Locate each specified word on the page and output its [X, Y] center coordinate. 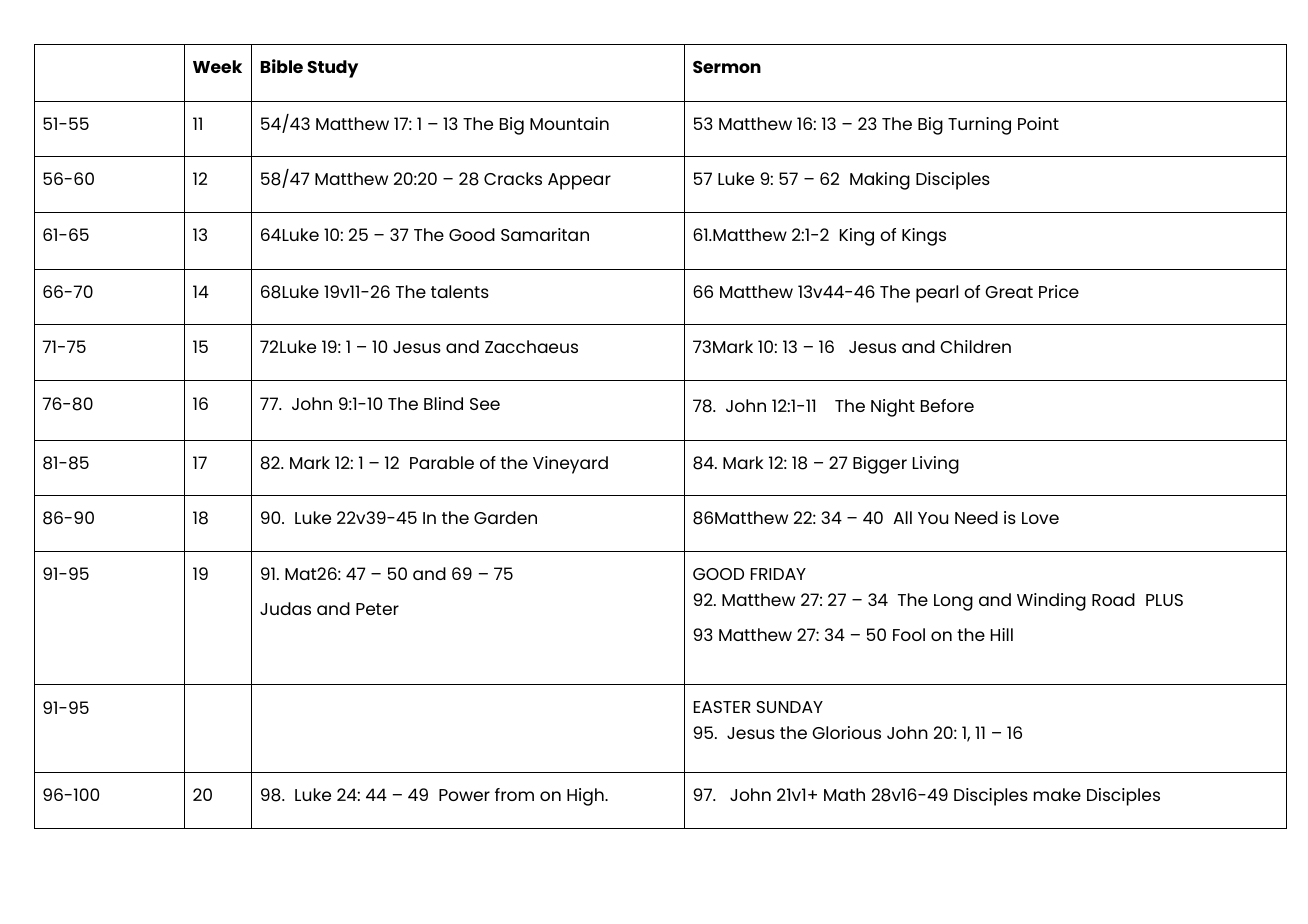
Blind [443, 403]
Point [1038, 123]
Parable [442, 462]
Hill [1002, 634]
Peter [377, 609]
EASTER [722, 707]
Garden [505, 517]
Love [1040, 518]
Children [975, 346]
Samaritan [545, 234]
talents [460, 291]
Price [1059, 291]
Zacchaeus [531, 346]
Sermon [727, 67]
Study [332, 69]
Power [464, 795]
